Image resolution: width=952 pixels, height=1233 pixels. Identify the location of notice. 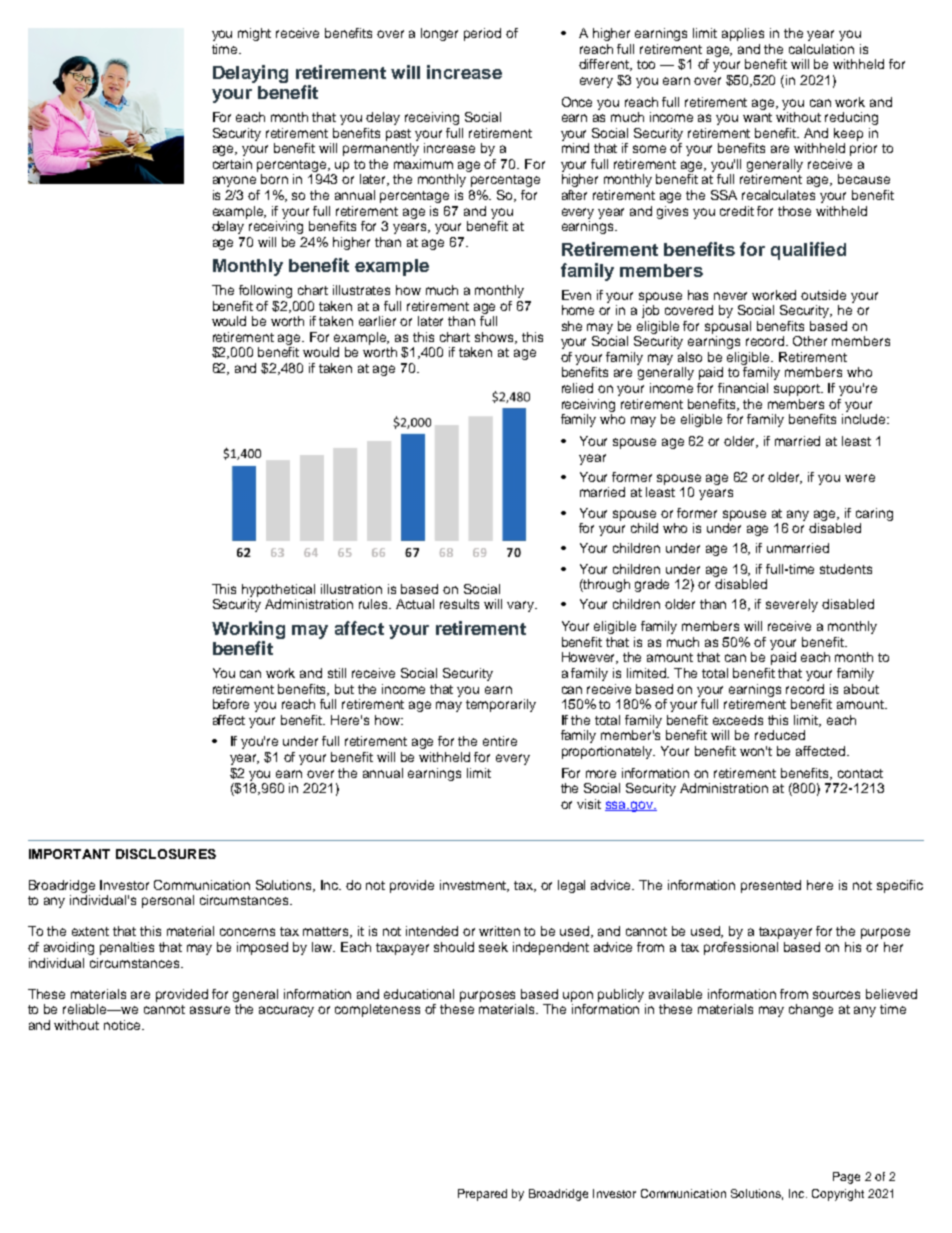
(123, 1025).
